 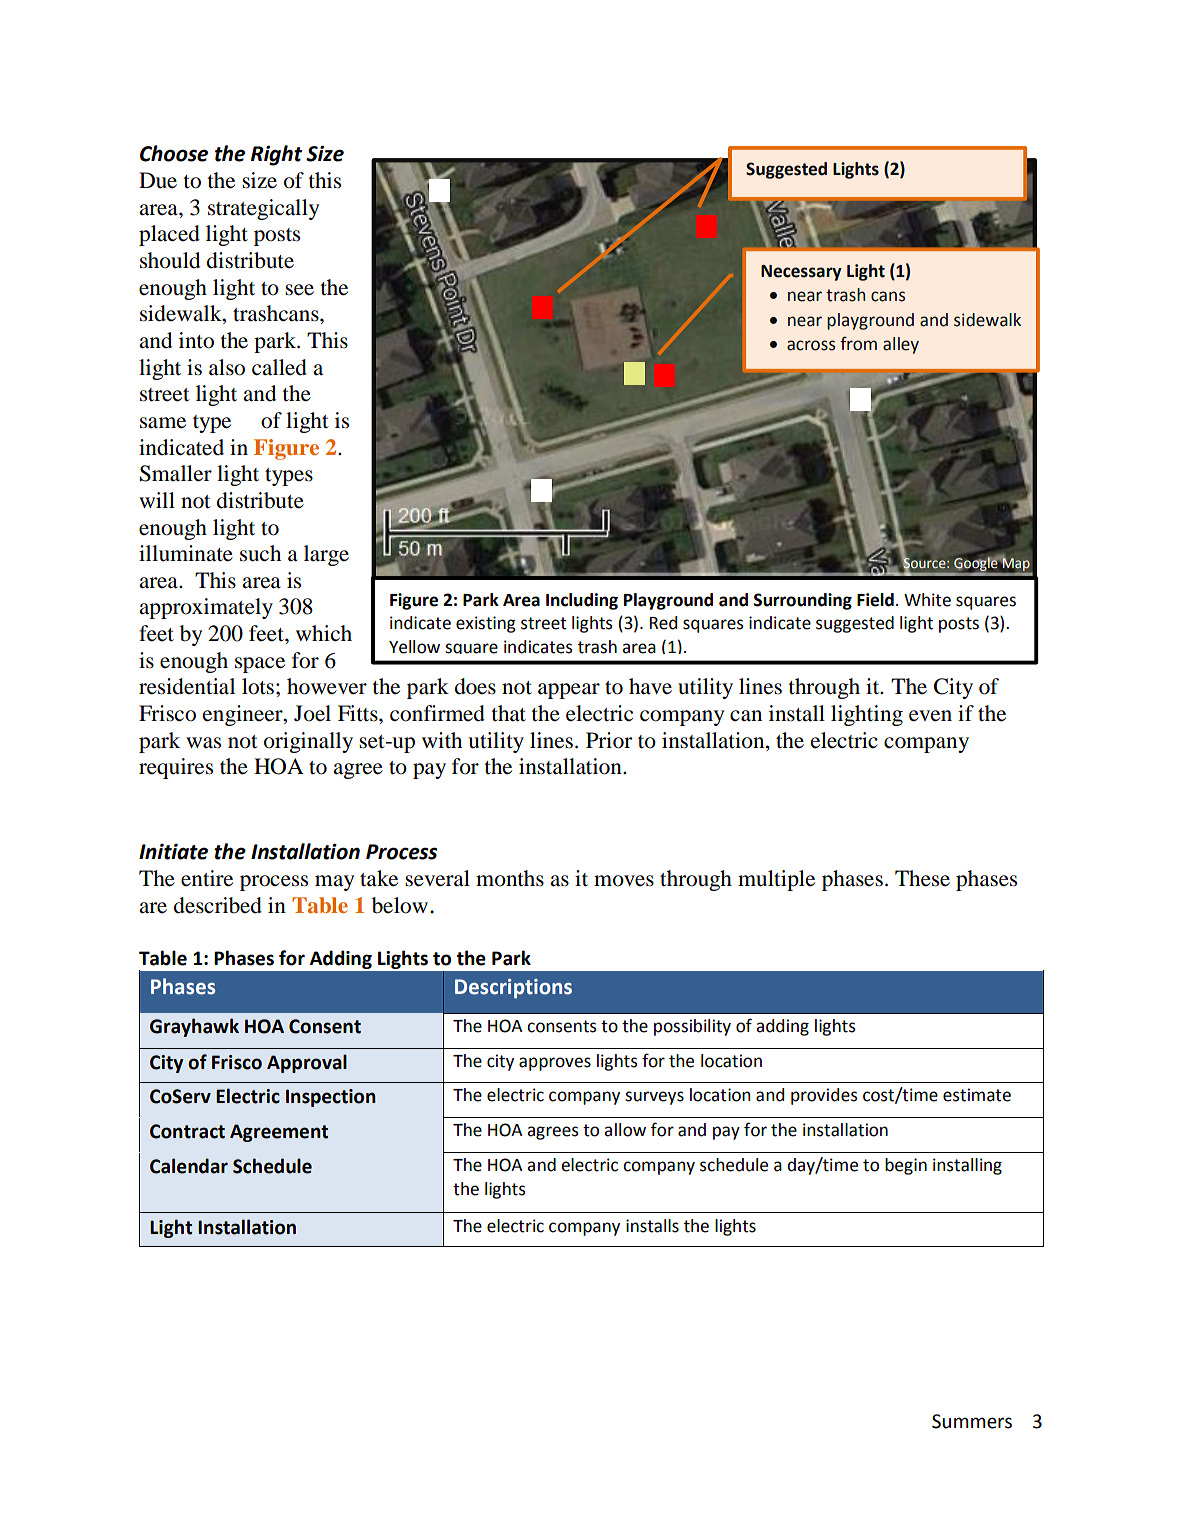 I want to click on was, so click(x=203, y=743).
